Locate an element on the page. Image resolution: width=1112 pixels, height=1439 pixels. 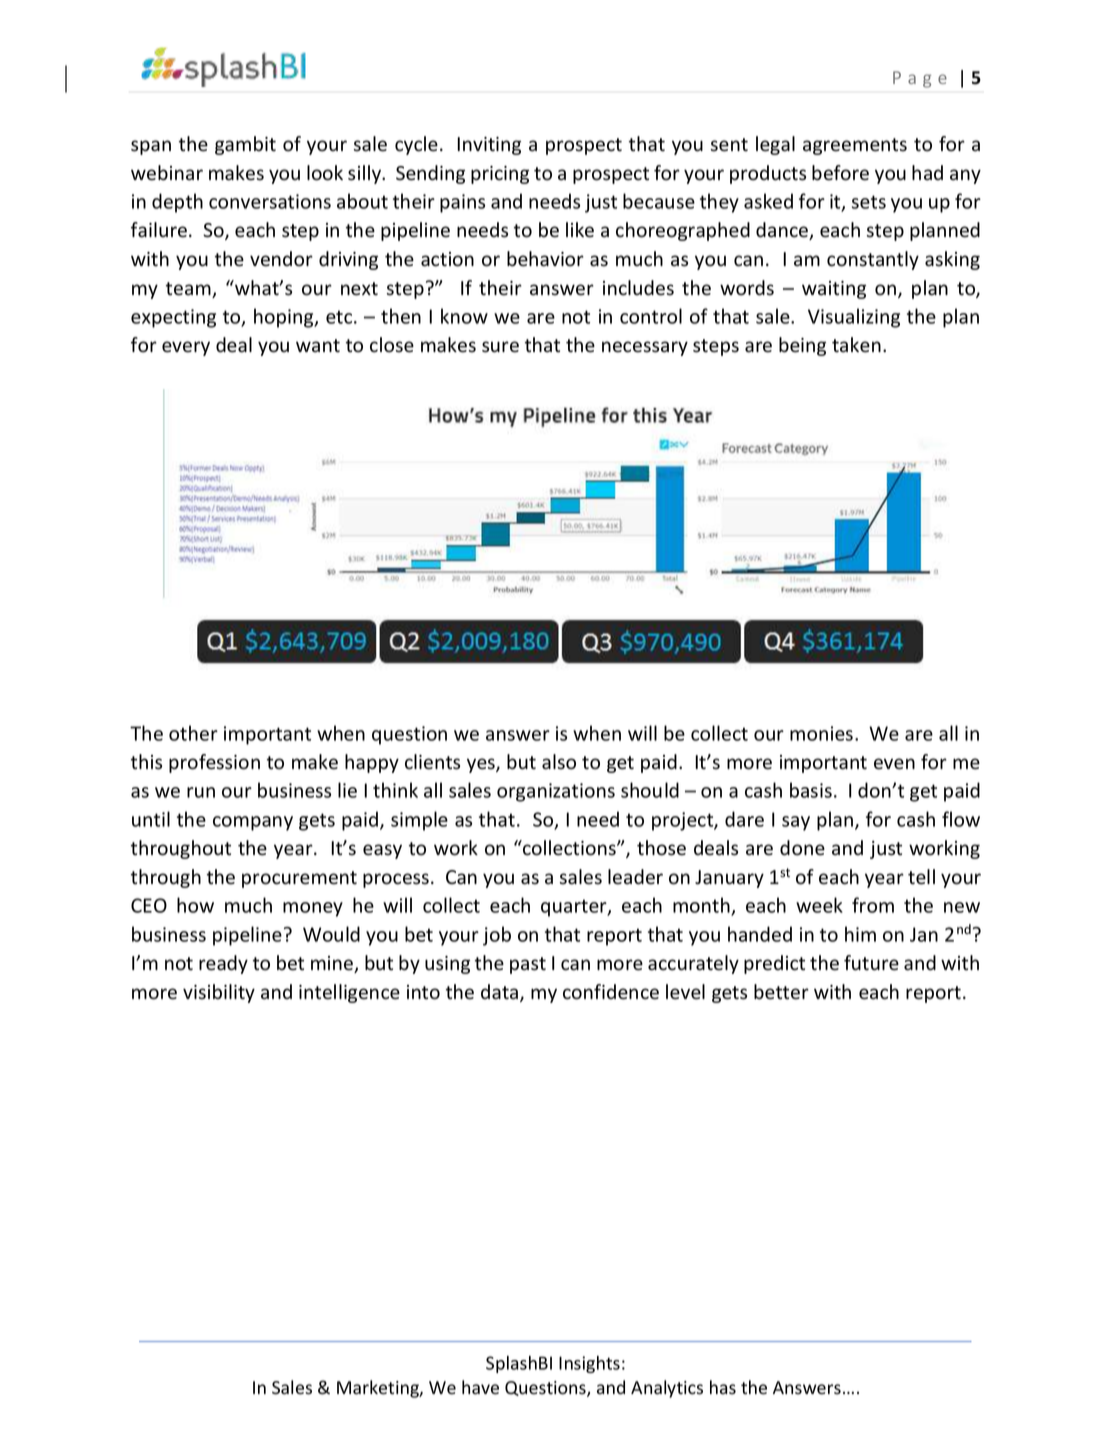
sets is located at coordinates (869, 202).
